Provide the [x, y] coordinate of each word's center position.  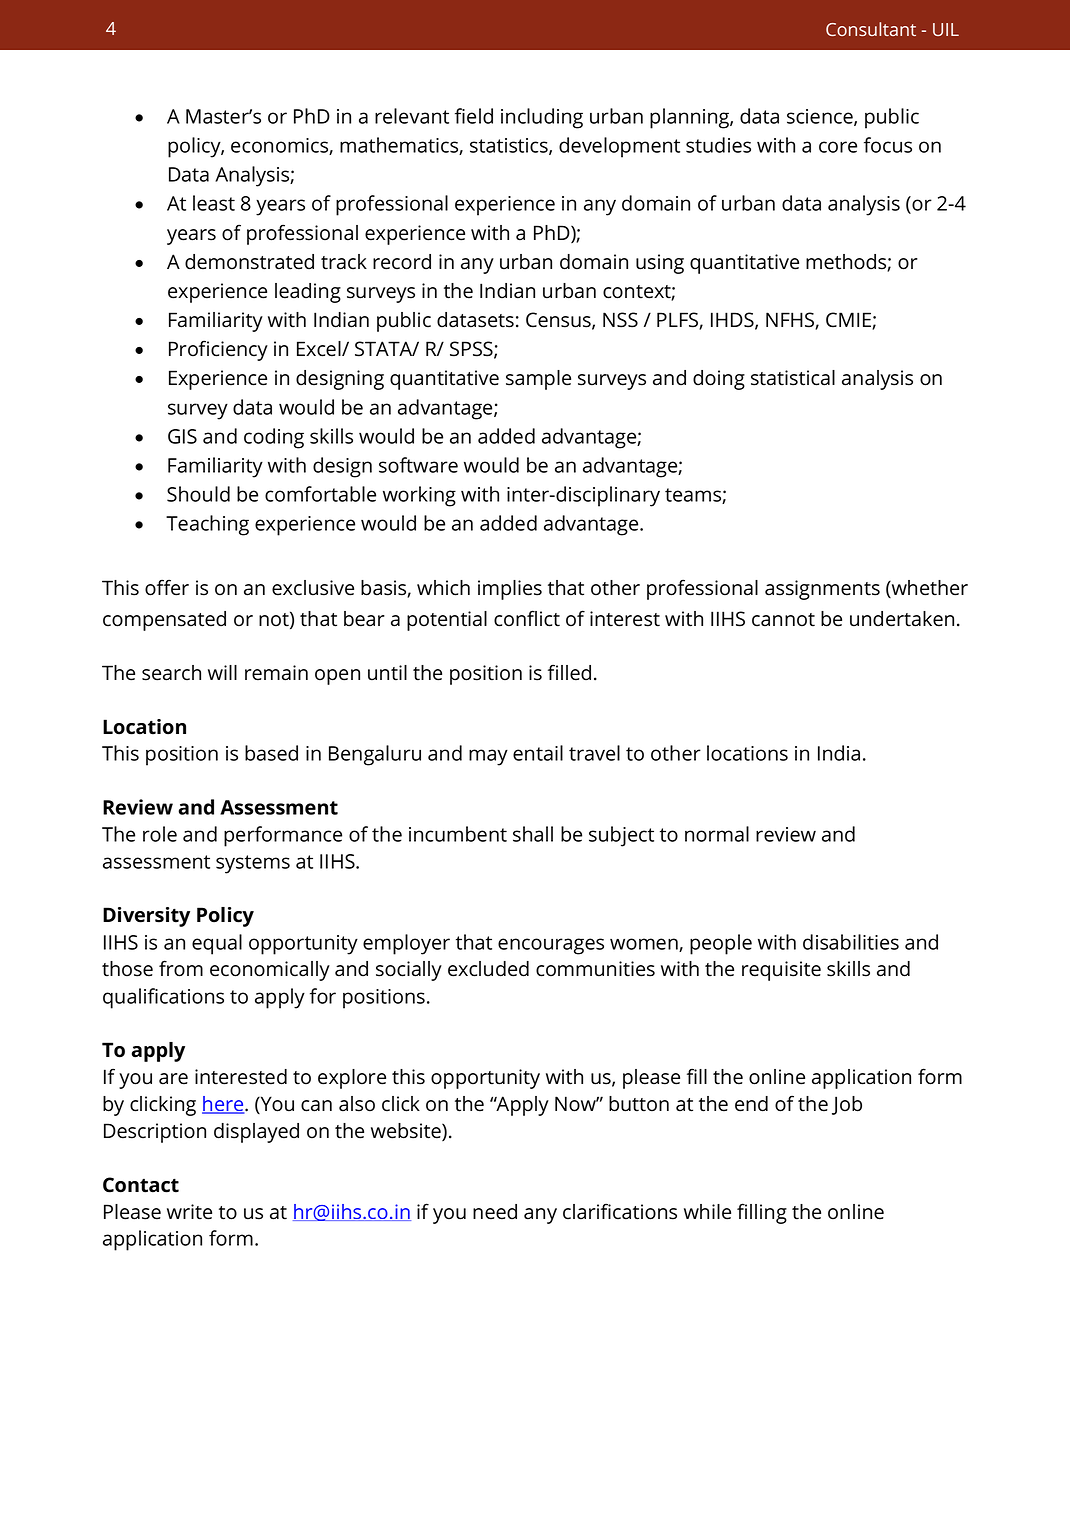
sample [538, 380]
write [189, 1212]
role [160, 834]
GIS [182, 436]
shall [533, 834]
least [214, 203]
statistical [793, 378]
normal [717, 834]
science [821, 117]
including [542, 118]
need [495, 1212]
